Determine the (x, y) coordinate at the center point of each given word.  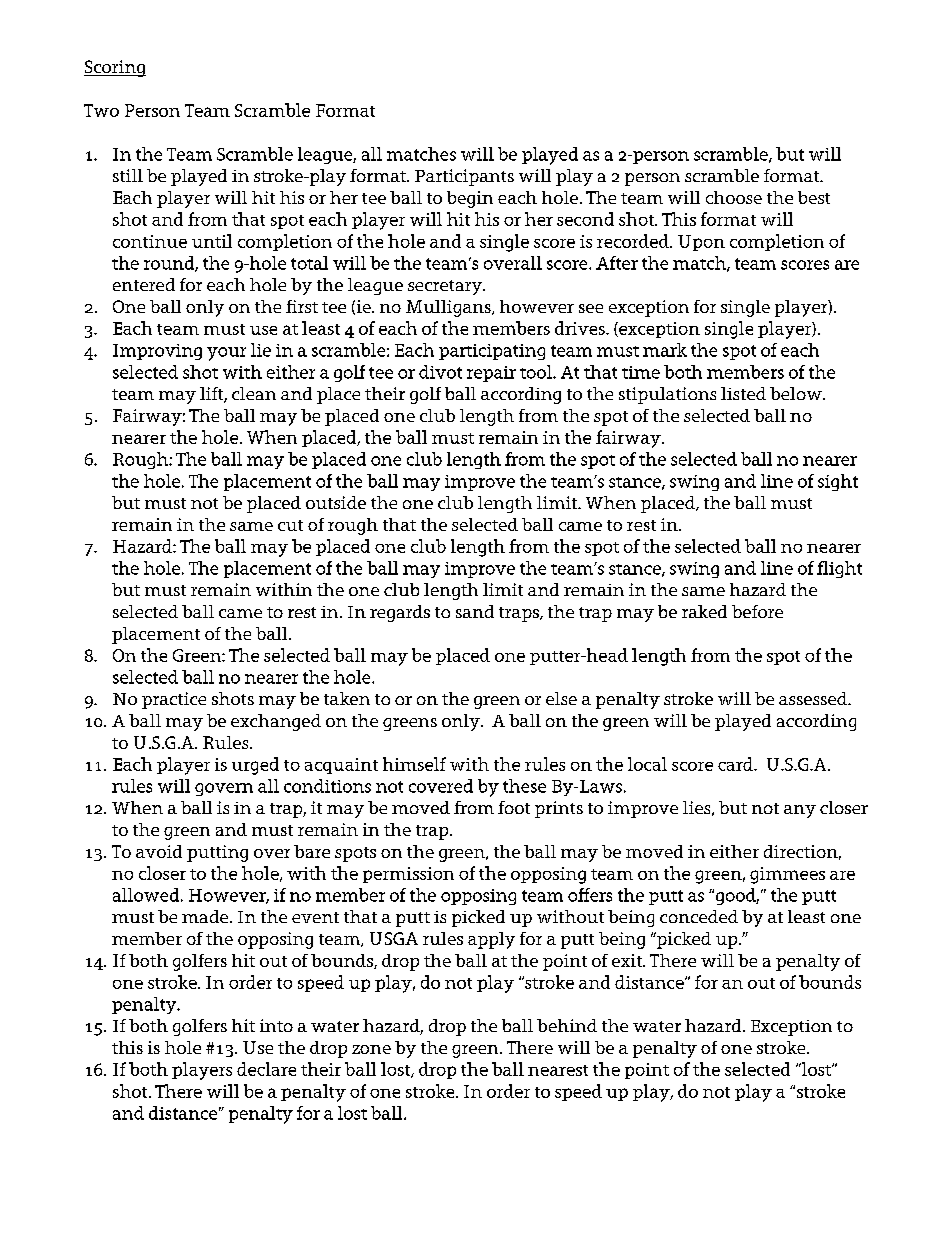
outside (336, 502)
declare (266, 1069)
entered (144, 284)
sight (838, 482)
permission (408, 875)
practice (174, 700)
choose (734, 197)
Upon (701, 243)
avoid (159, 851)
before (757, 611)
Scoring (115, 68)
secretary (446, 287)
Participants (464, 177)
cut (290, 525)
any (800, 811)
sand (475, 611)
